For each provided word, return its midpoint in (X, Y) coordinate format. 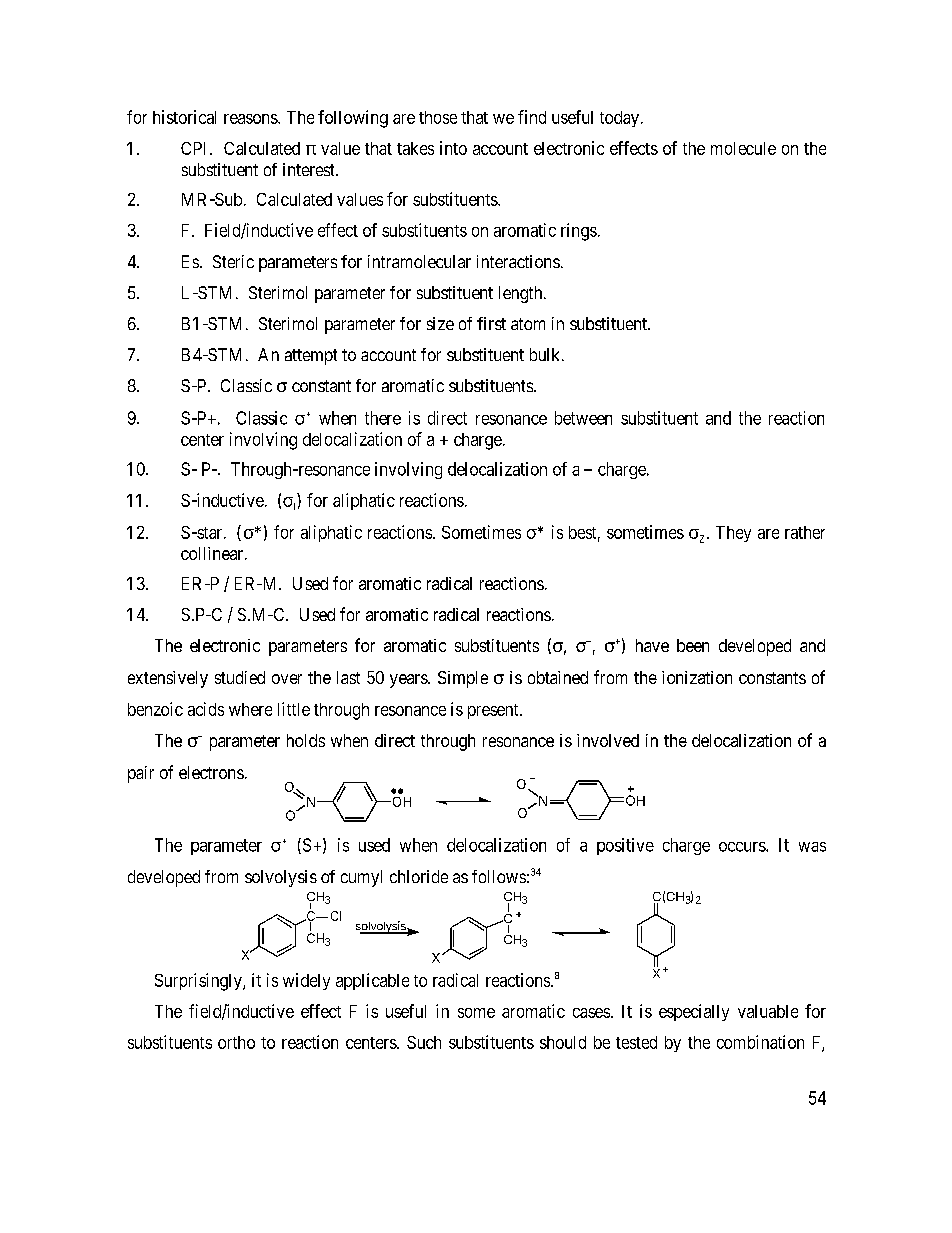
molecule (743, 148)
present (494, 711)
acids (206, 709)
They (733, 534)
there (383, 418)
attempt (311, 357)
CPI (196, 148)
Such (424, 1042)
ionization (697, 677)
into (453, 148)
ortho (236, 1042)
